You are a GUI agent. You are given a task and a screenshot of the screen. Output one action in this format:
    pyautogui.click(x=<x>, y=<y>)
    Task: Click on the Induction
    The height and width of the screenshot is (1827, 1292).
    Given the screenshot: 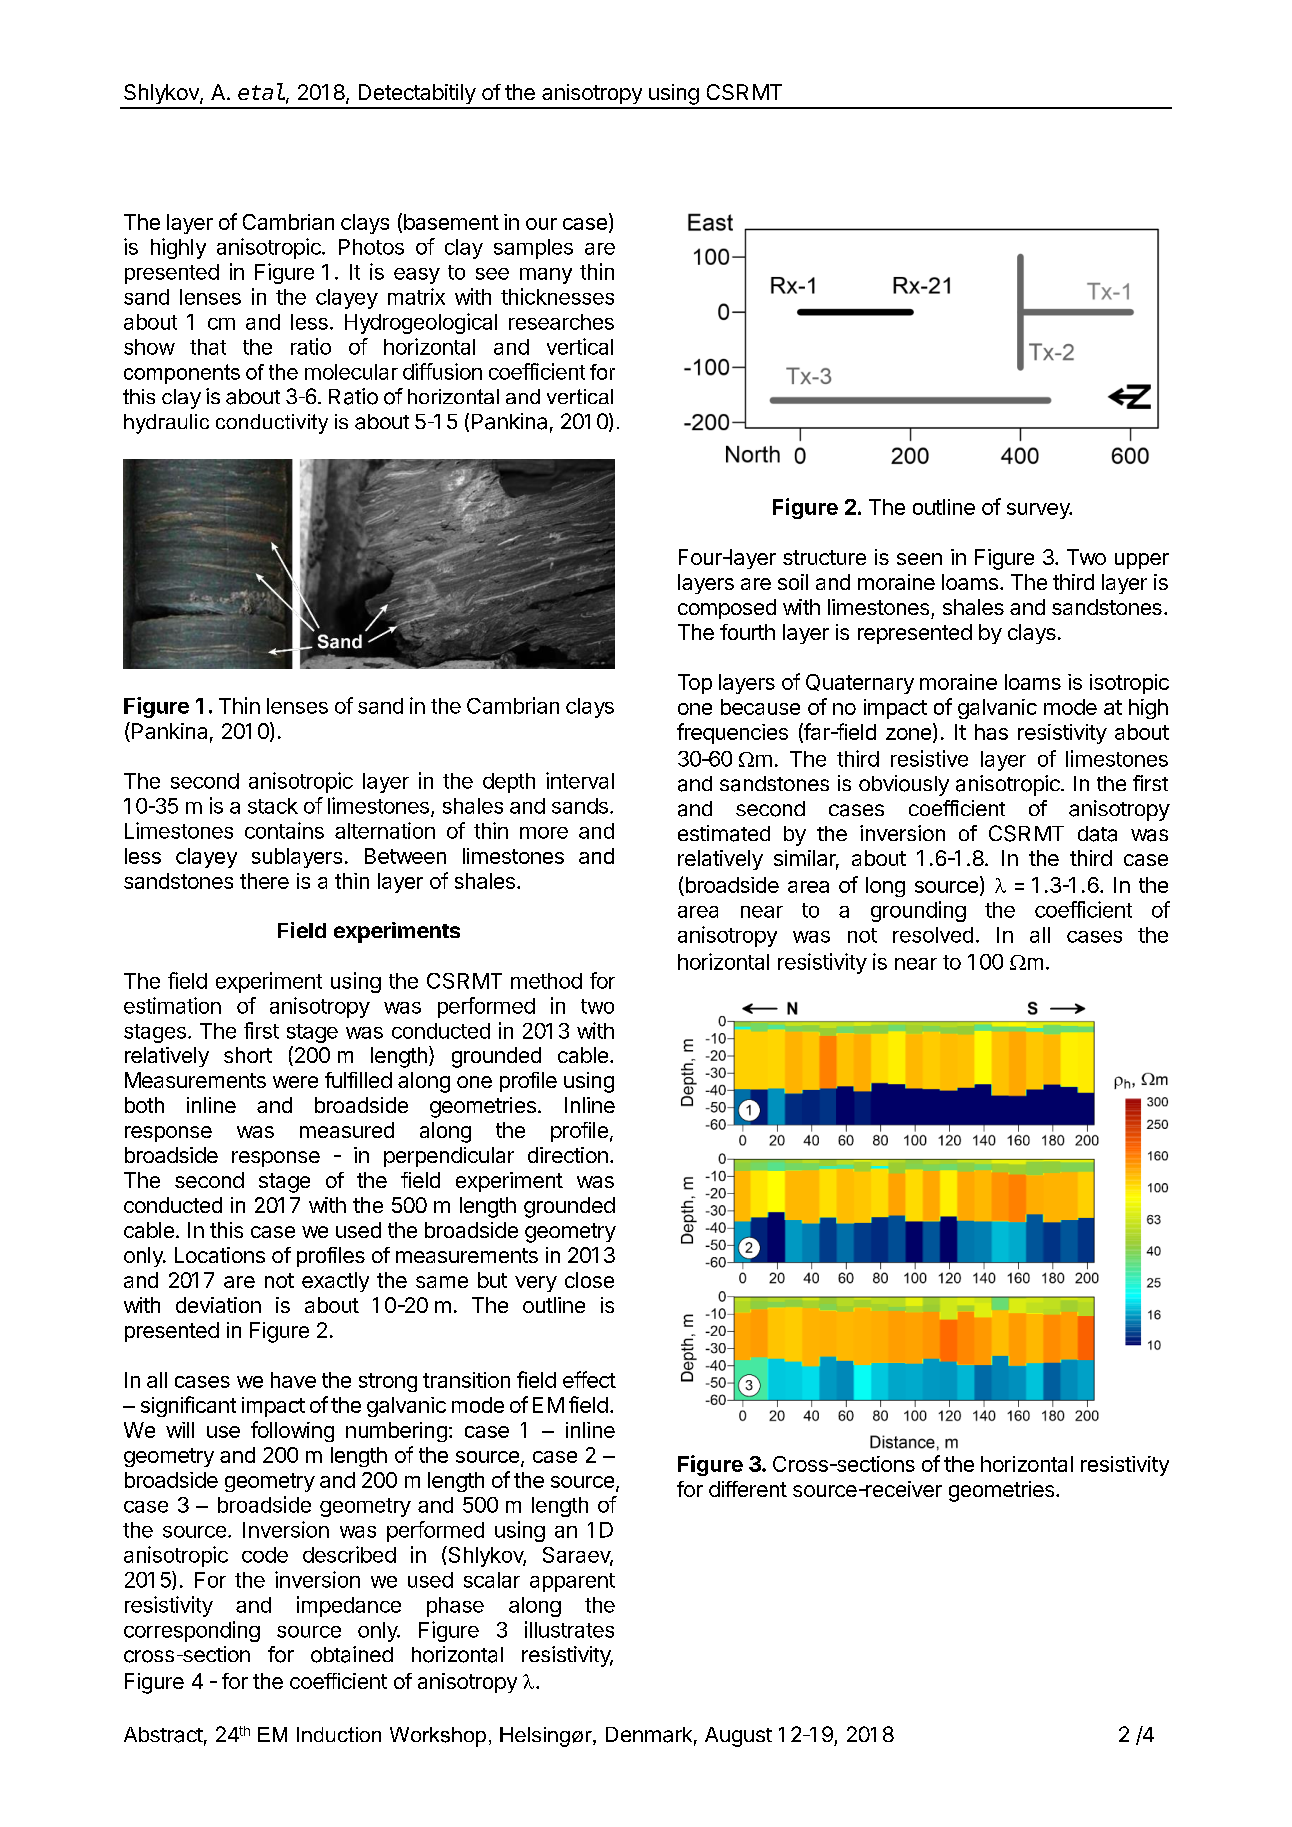 What is the action you would take?
    pyautogui.click(x=339, y=1734)
